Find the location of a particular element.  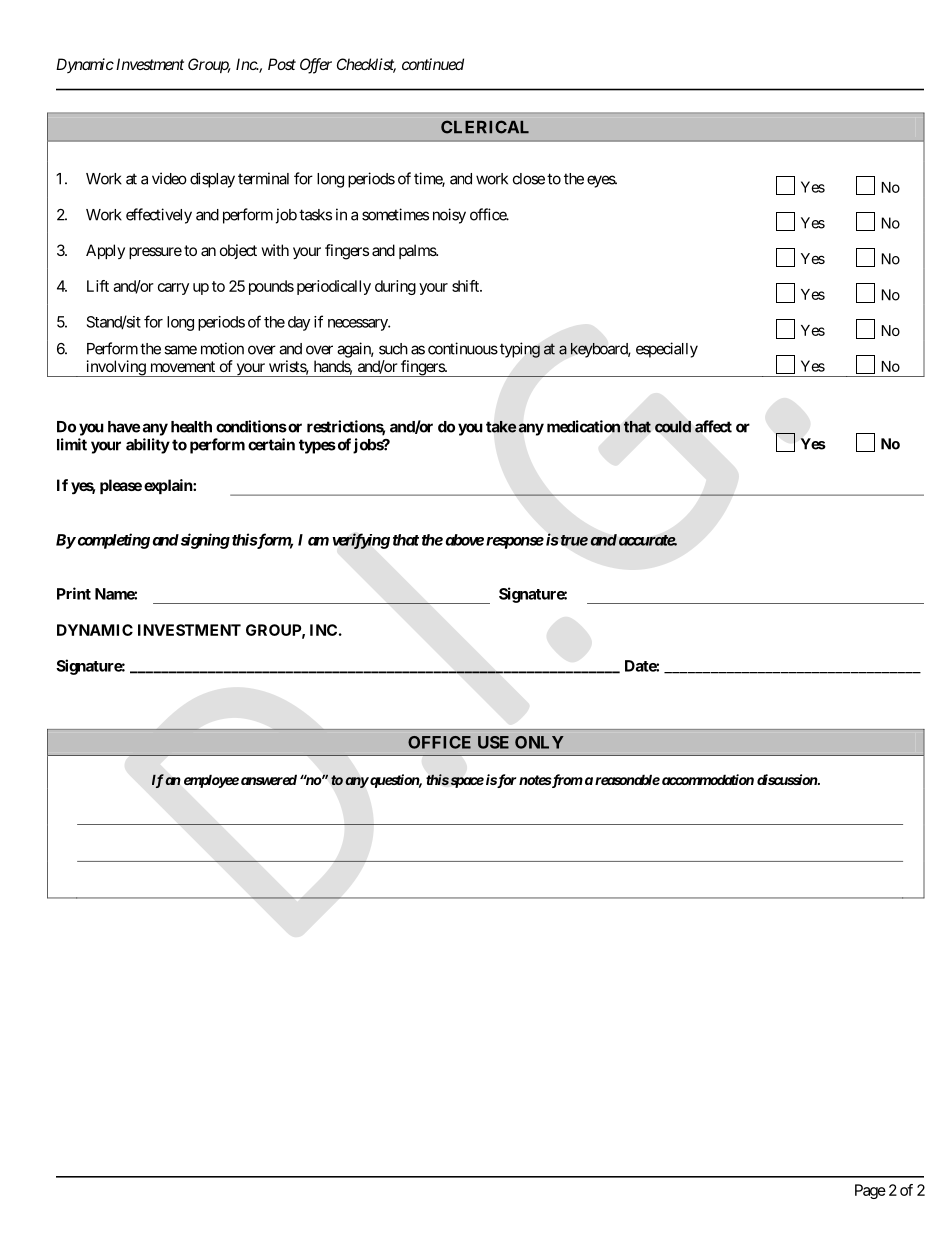

CLERICAL is located at coordinates (485, 127).
